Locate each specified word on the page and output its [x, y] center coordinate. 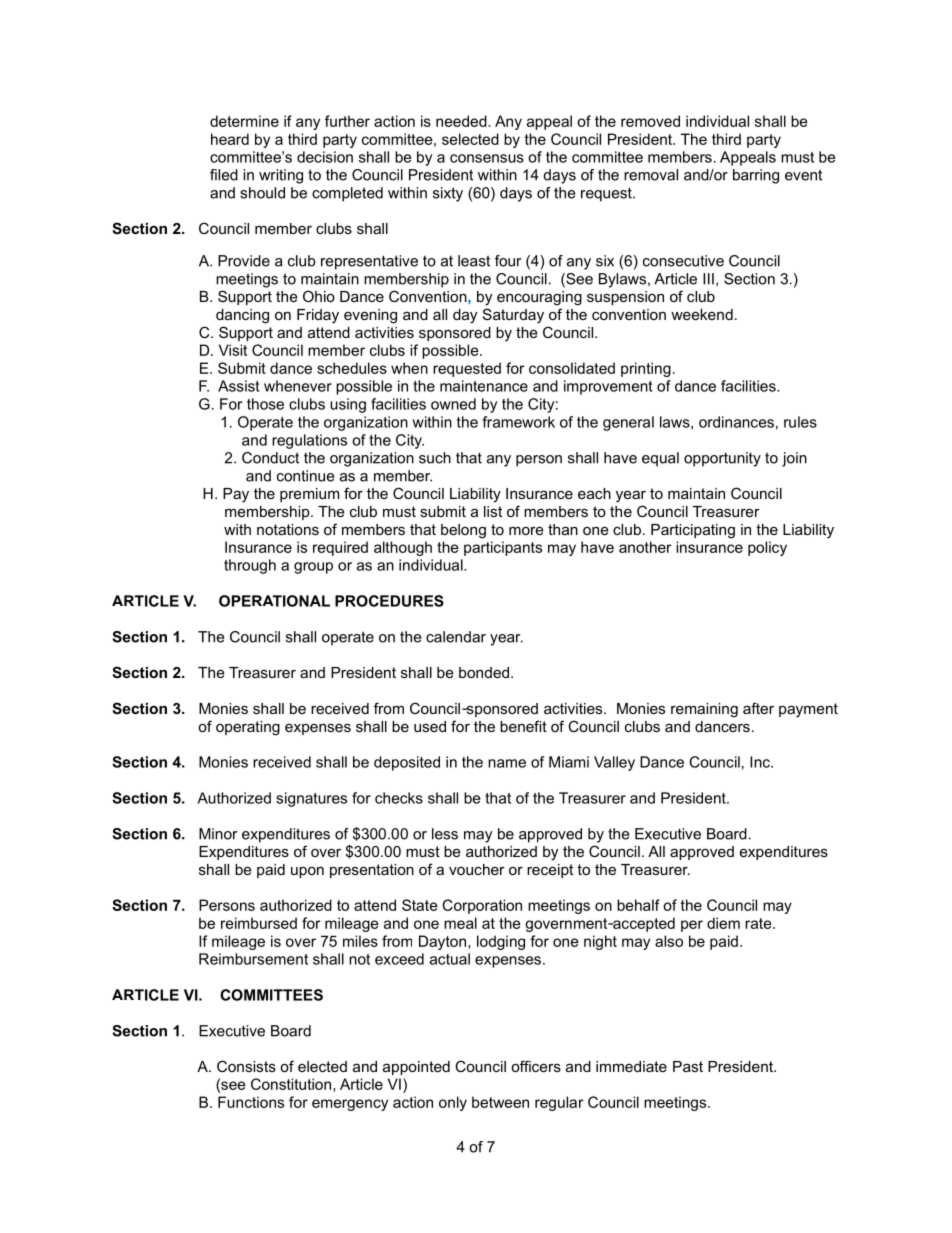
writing [281, 176]
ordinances [736, 422]
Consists [246, 1066]
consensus [487, 158]
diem [723, 923]
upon [307, 872]
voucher [477, 869]
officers [536, 1066]
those [265, 404]
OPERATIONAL [274, 601]
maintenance [484, 386]
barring [756, 176]
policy [767, 548]
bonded [484, 672]
